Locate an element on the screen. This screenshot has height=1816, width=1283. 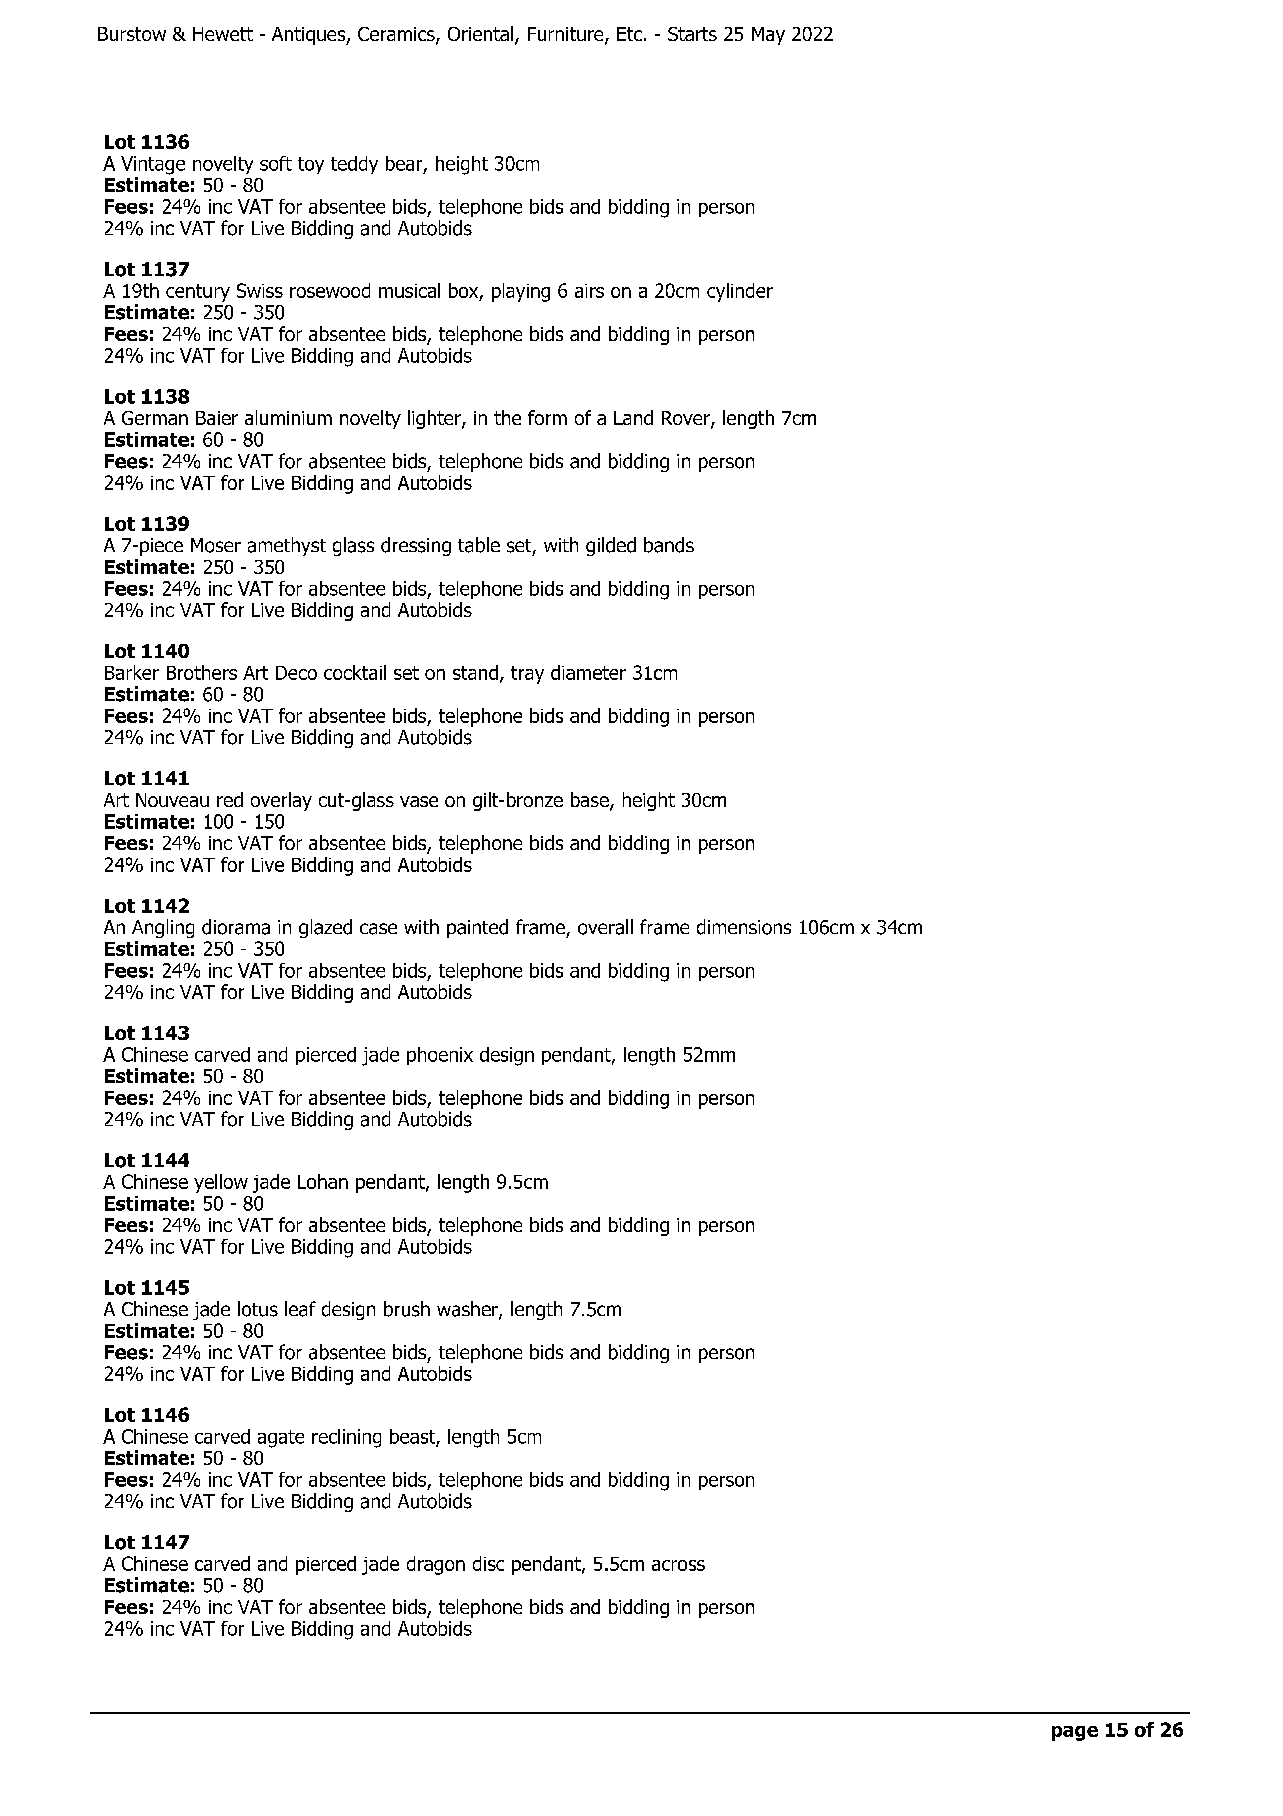
bands is located at coordinates (669, 545).
